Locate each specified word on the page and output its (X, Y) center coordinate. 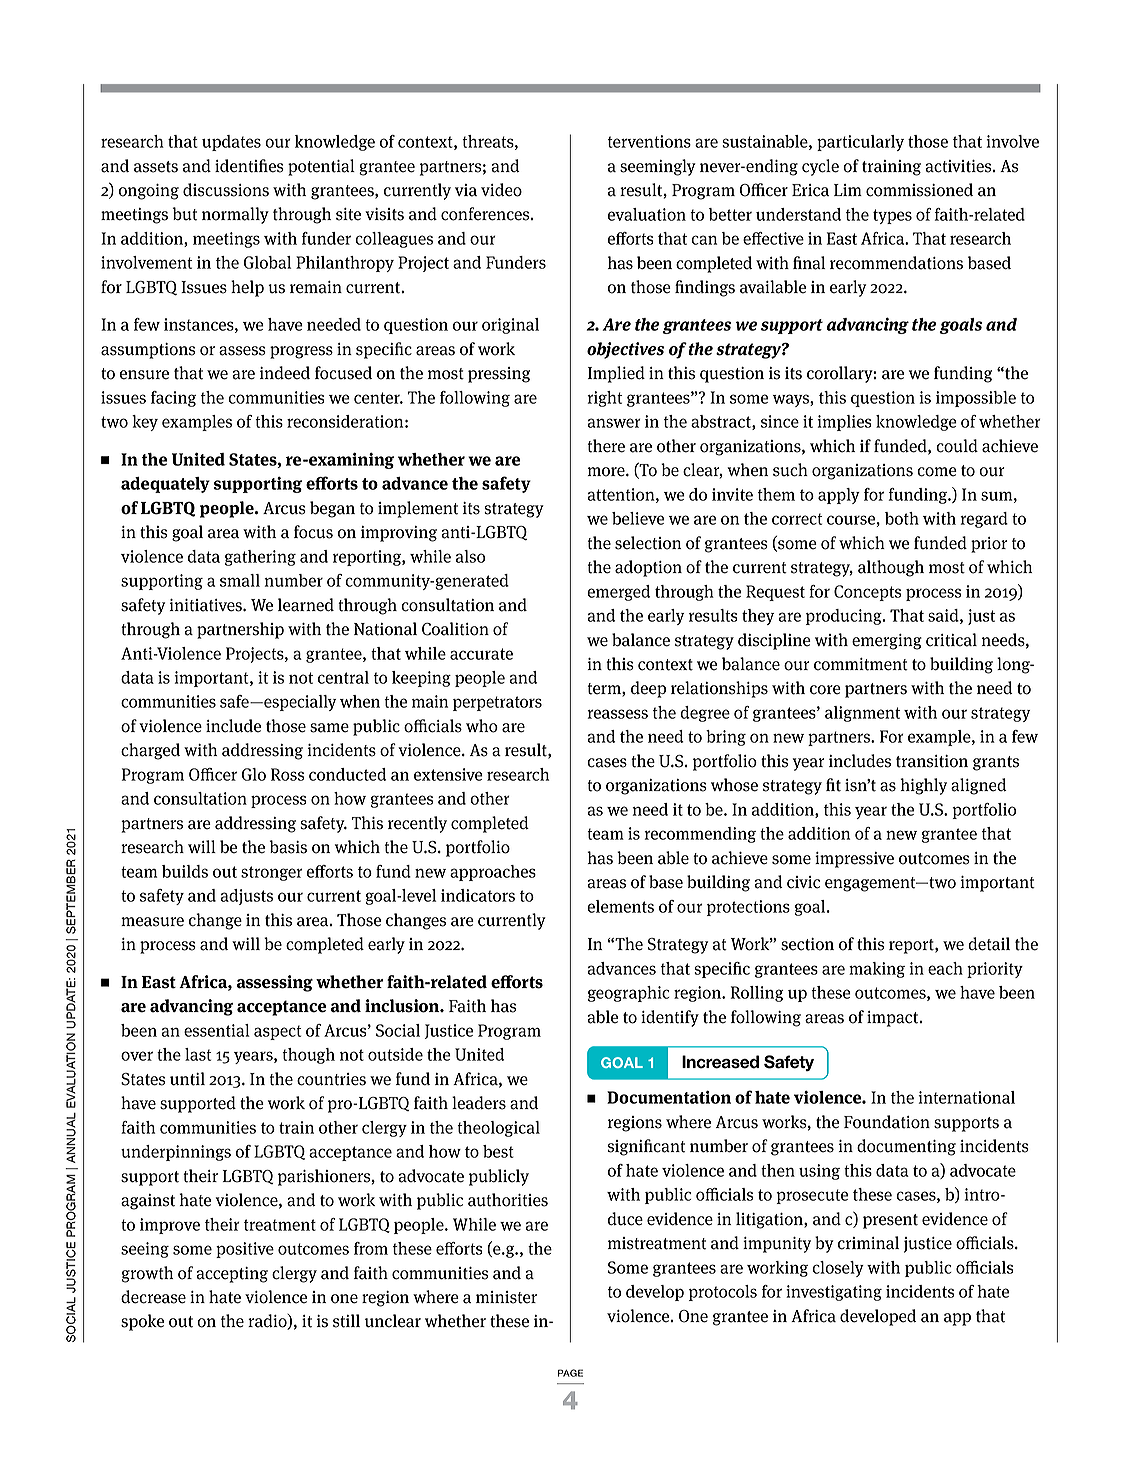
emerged (618, 593)
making (877, 970)
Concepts (867, 593)
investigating (834, 1293)
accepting (232, 1275)
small (240, 580)
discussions (226, 190)
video (501, 190)
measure (152, 922)
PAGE (570, 1373)
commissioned (919, 190)
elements (620, 906)
